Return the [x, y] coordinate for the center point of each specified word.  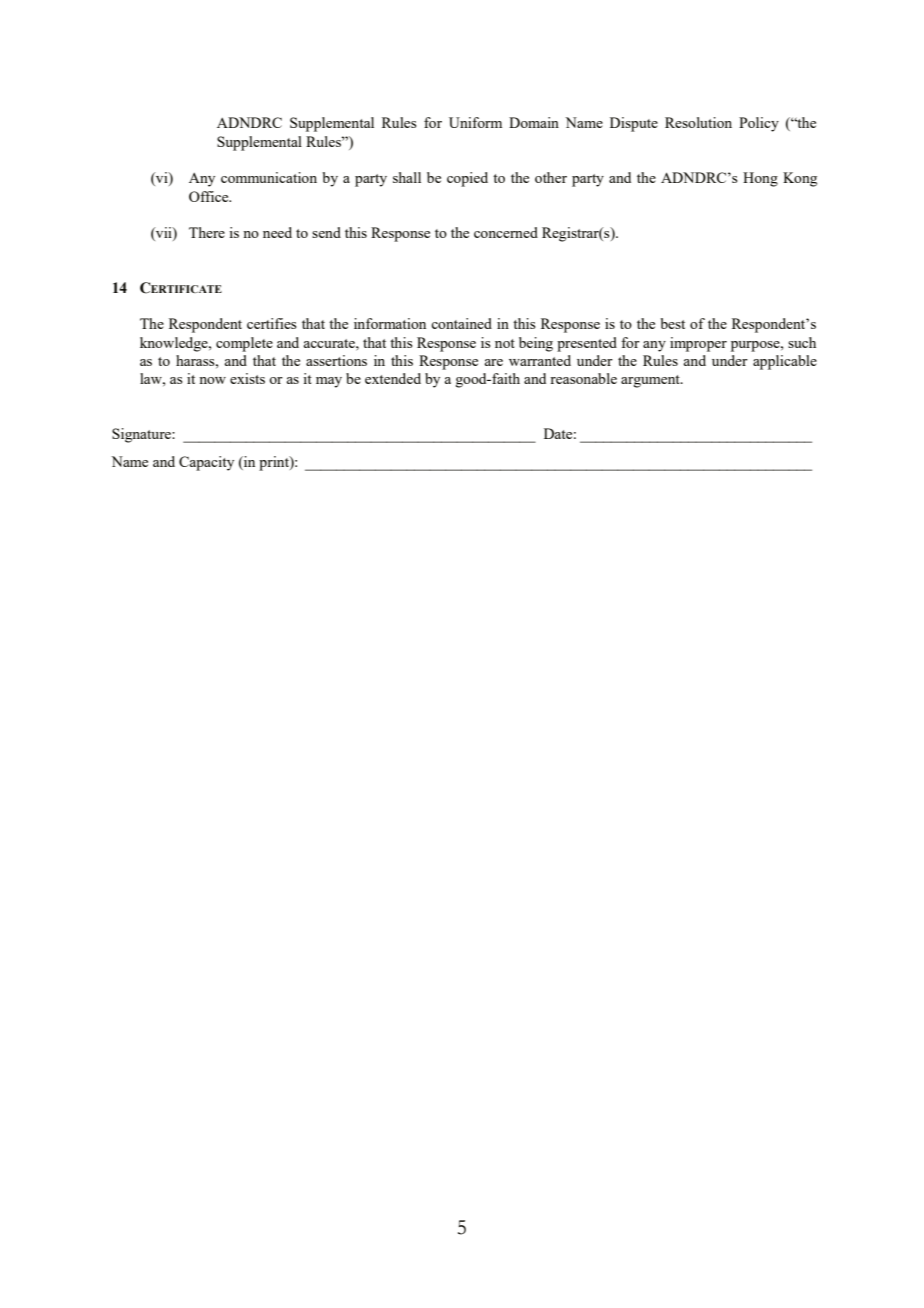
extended [393, 378]
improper [698, 344]
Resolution [698, 122]
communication [269, 177]
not [505, 343]
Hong [760, 179]
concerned [506, 232]
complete [244, 344]
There [207, 232]
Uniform [475, 122]
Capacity [206, 463]
